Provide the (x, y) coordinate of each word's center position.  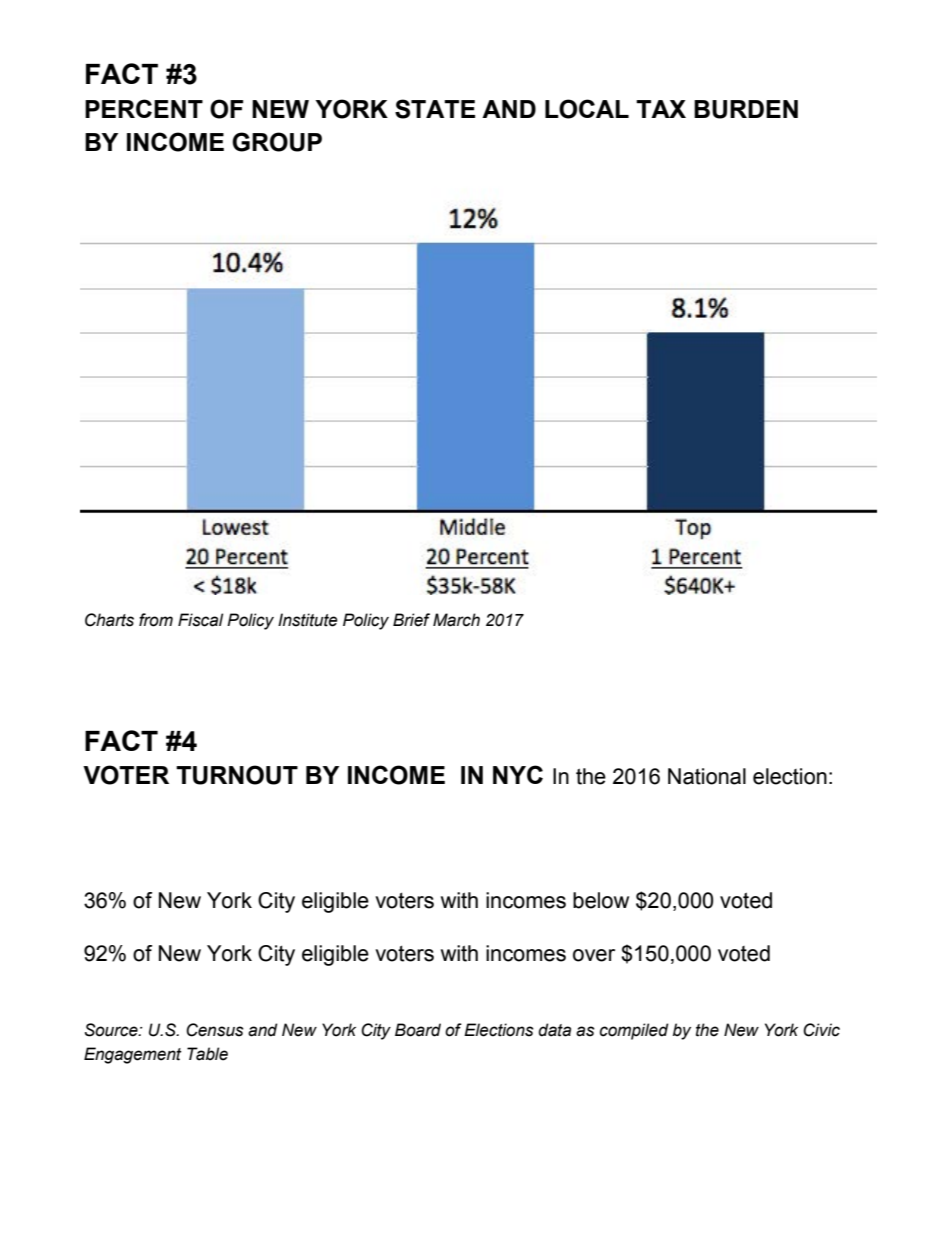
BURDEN (746, 109)
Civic (821, 1030)
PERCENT (144, 108)
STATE (435, 109)
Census (215, 1030)
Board (418, 1030)
